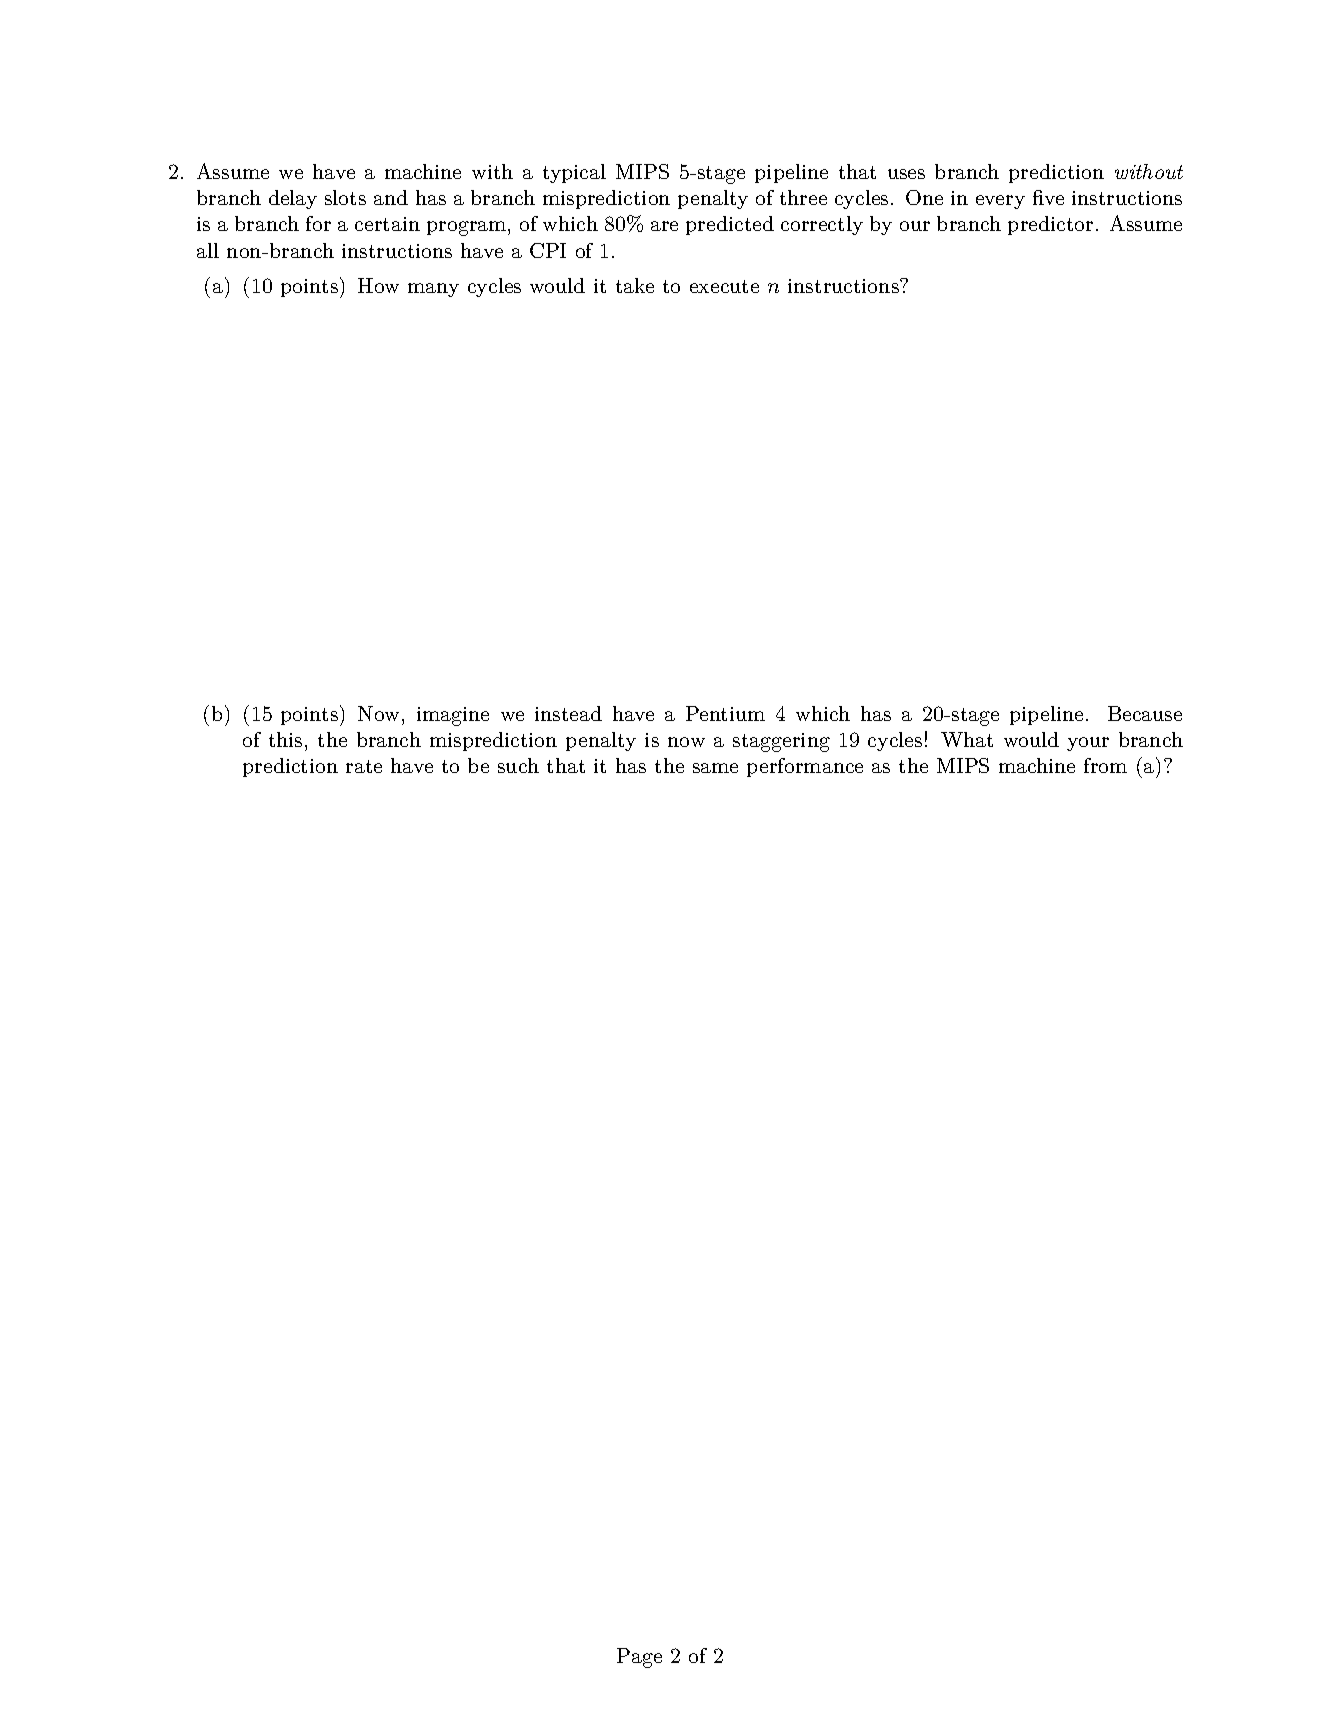 The image size is (1341, 1735). What do you see at coordinates (345, 197) in the screenshot?
I see `slots` at bounding box center [345, 197].
